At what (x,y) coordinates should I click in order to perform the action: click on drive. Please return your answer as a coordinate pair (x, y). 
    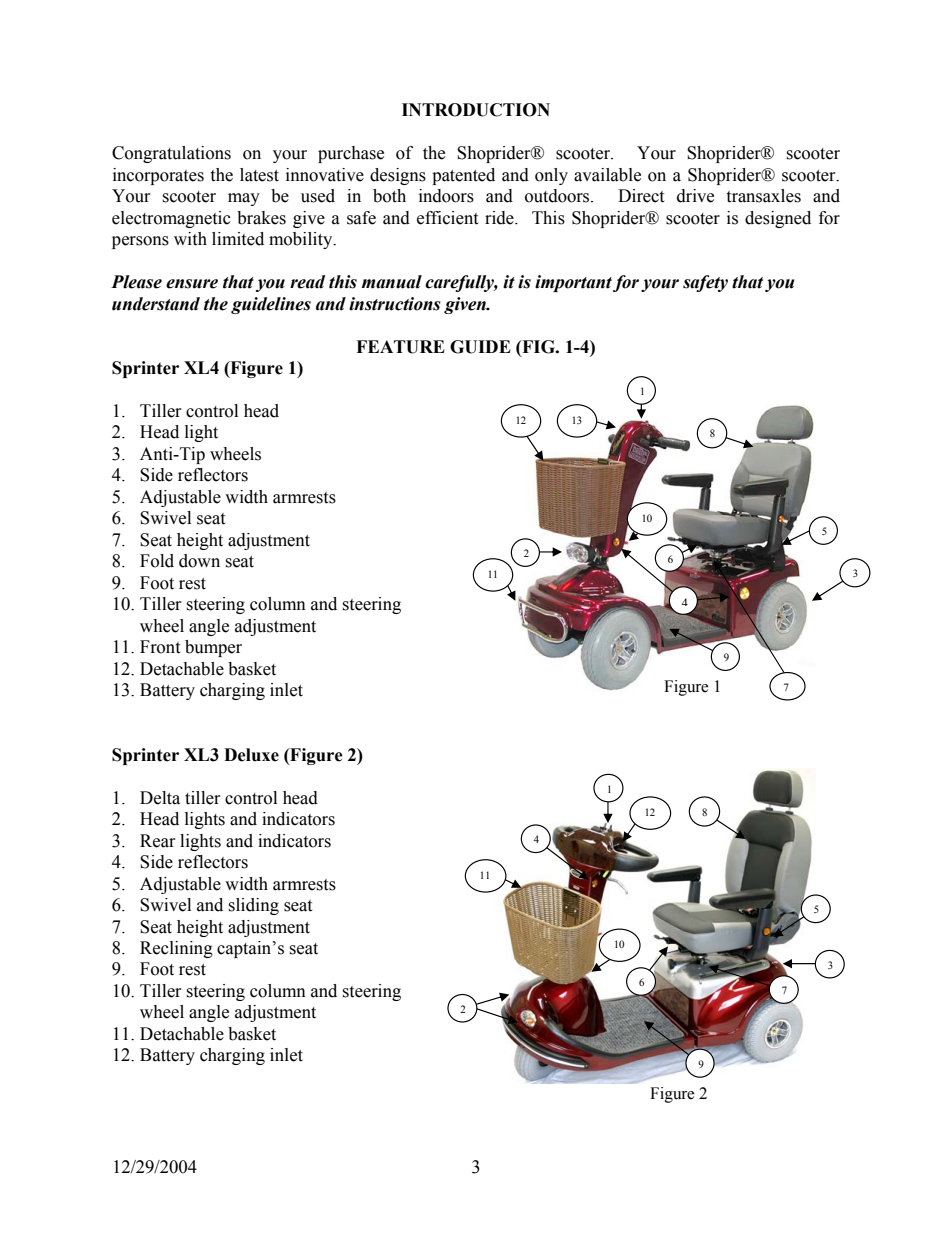
    Looking at the image, I should click on (695, 196).
